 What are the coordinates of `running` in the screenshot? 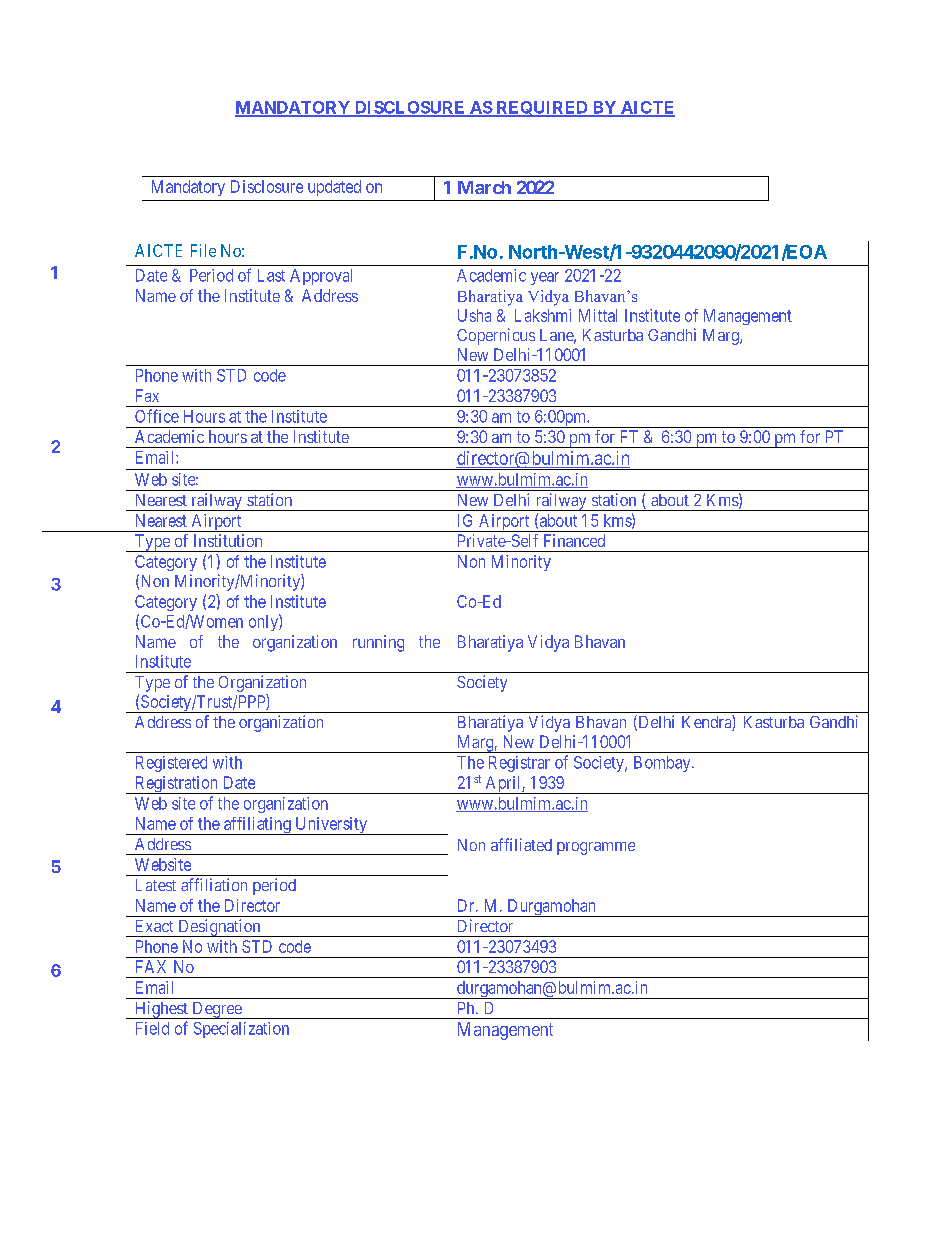 It's located at (378, 643).
